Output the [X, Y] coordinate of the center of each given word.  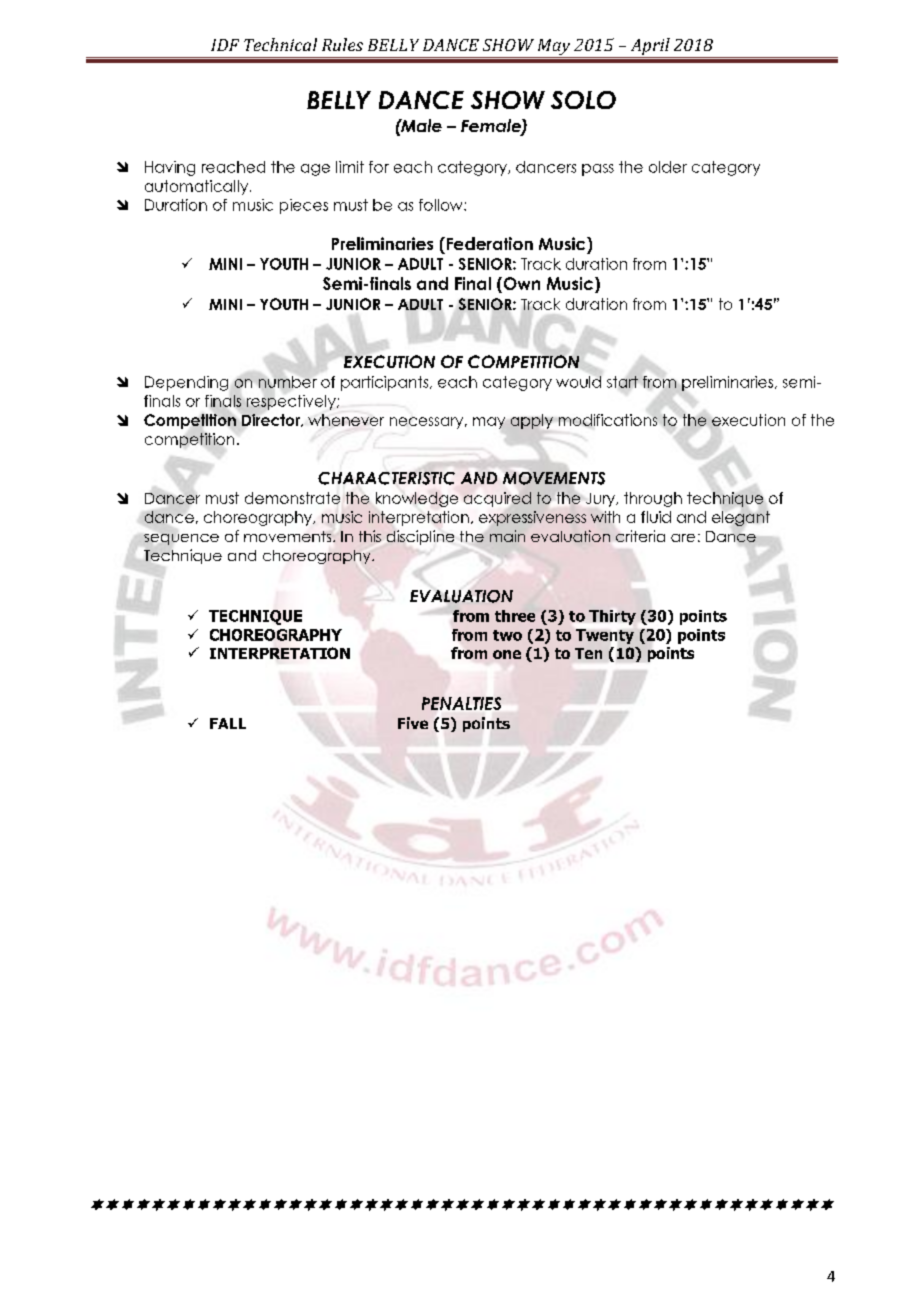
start [622, 382]
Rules [342, 44]
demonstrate [292, 498]
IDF [225, 45]
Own [520, 285]
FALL [228, 723]
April [650, 48]
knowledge [417, 499]
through [653, 499]
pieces [304, 206]
